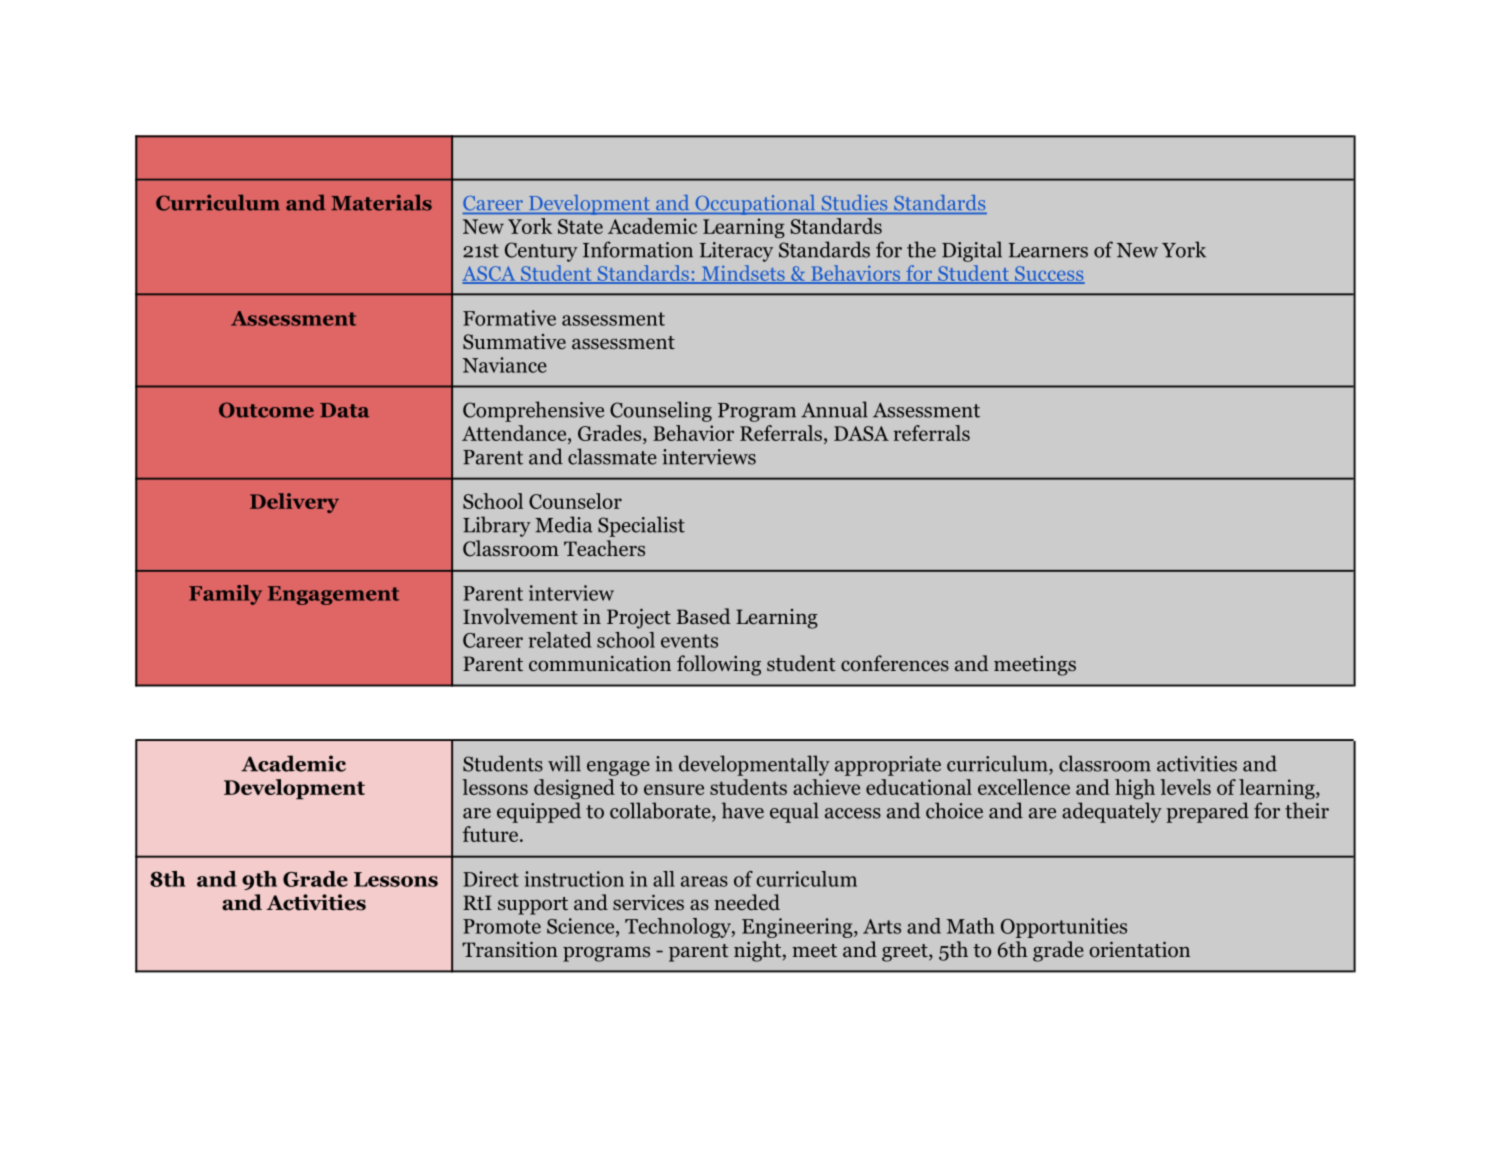  Describe the element at coordinates (1048, 250) in the page. I see `Learners` at that location.
